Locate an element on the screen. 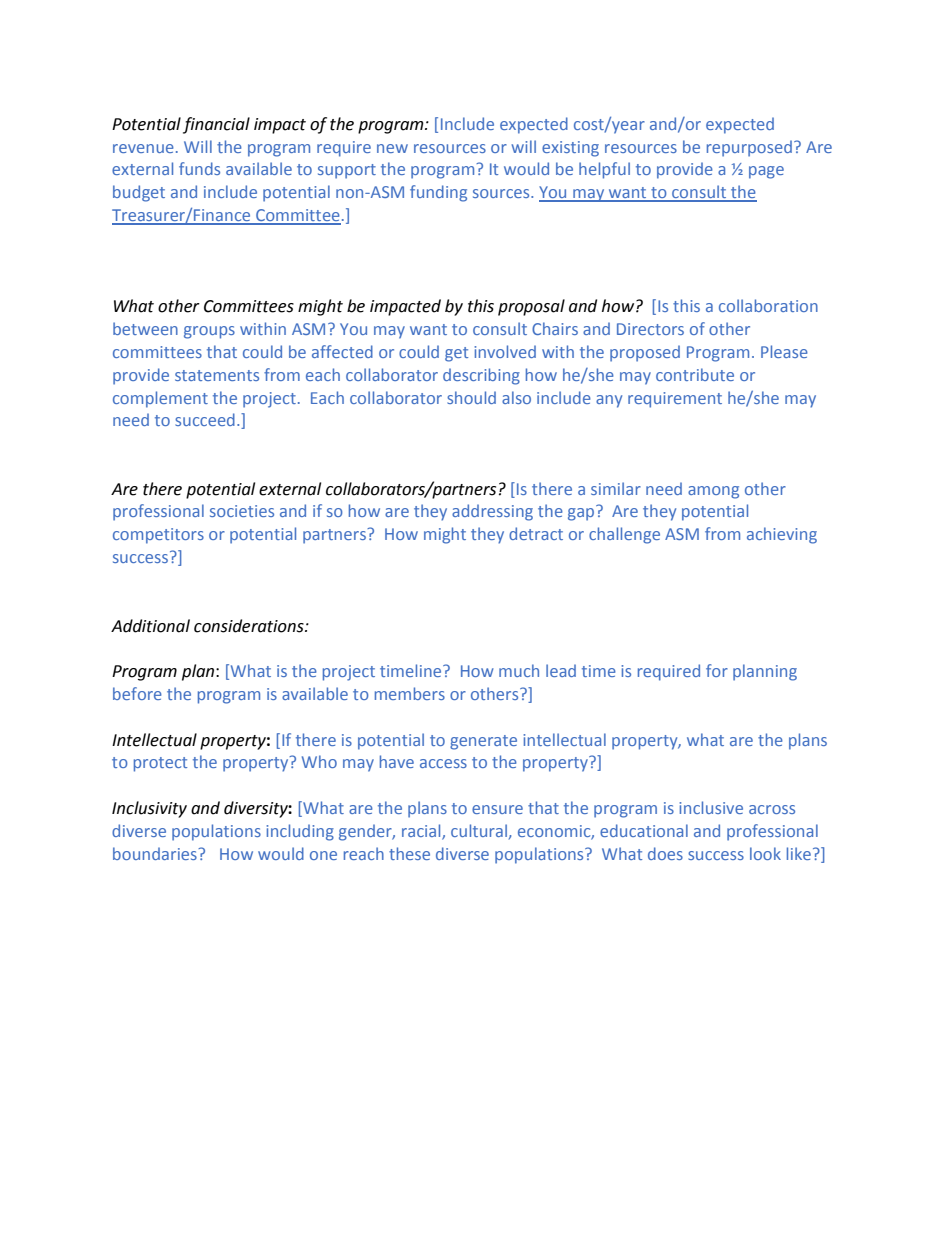 This screenshot has height=1233, width=952. financial is located at coordinates (216, 125).
